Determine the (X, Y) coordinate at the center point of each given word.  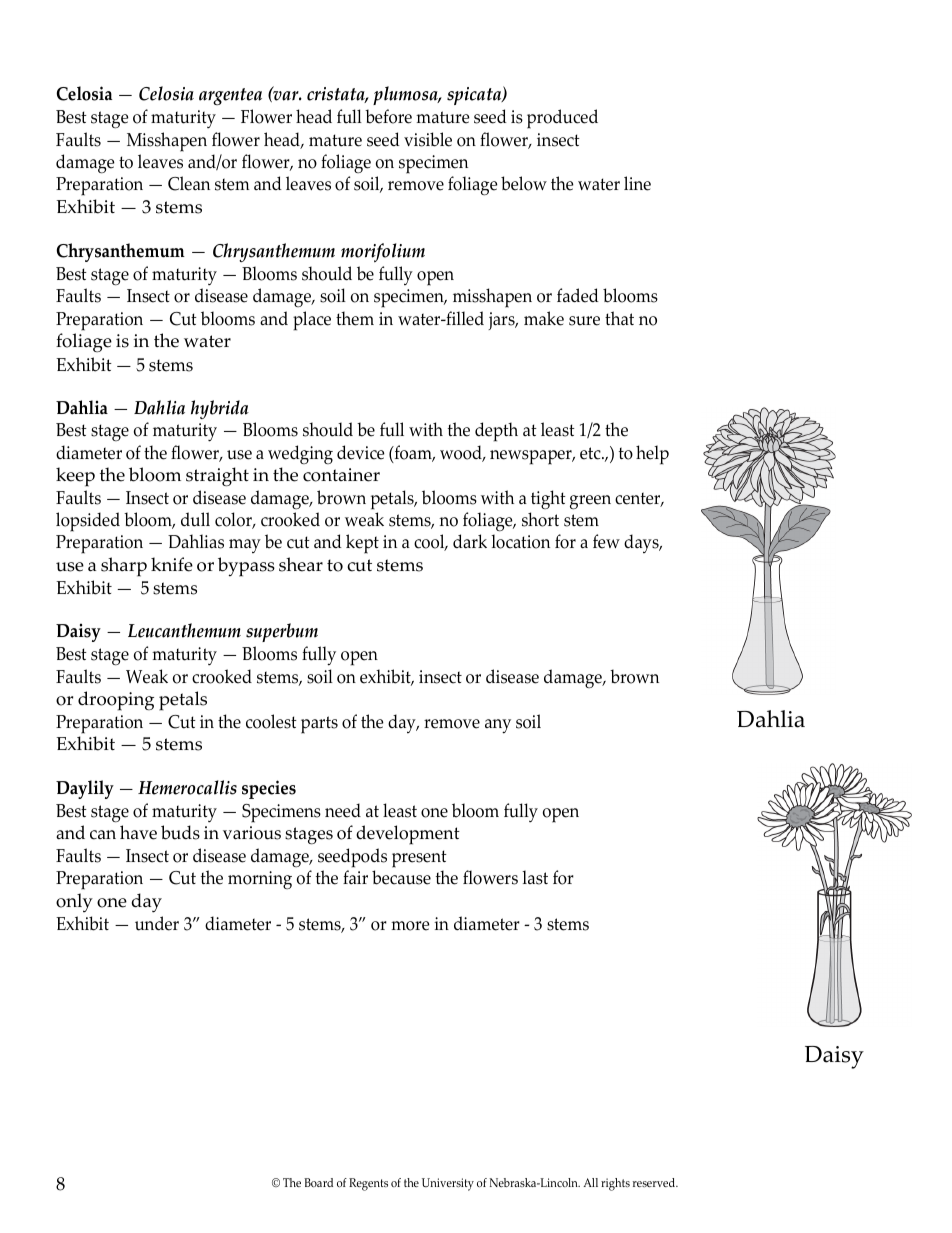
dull (195, 519)
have (138, 832)
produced (562, 119)
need (343, 810)
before (388, 116)
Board (318, 1182)
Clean (189, 183)
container (341, 475)
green (590, 502)
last (535, 877)
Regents (368, 1184)
